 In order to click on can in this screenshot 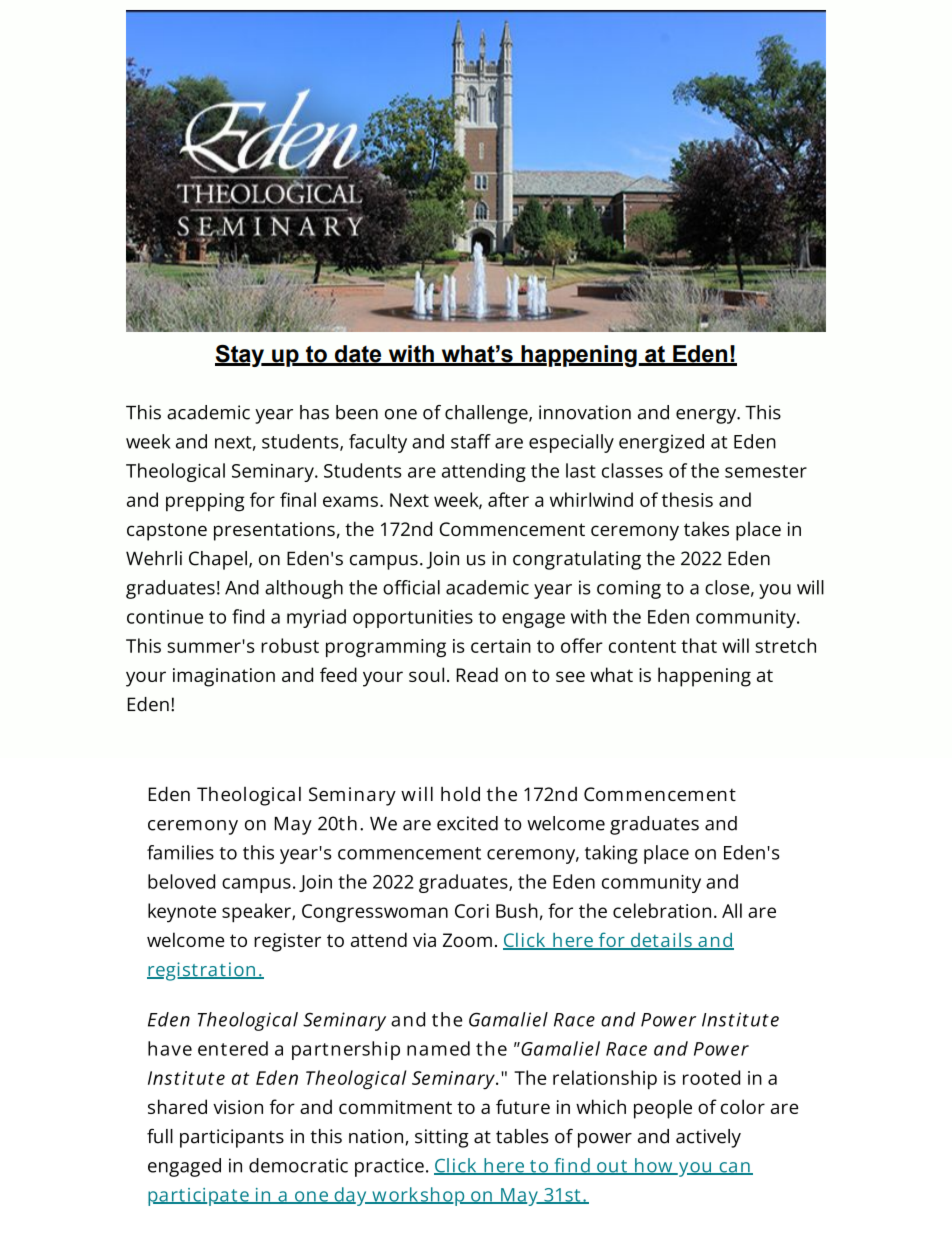, I will do `click(734, 1168)`.
